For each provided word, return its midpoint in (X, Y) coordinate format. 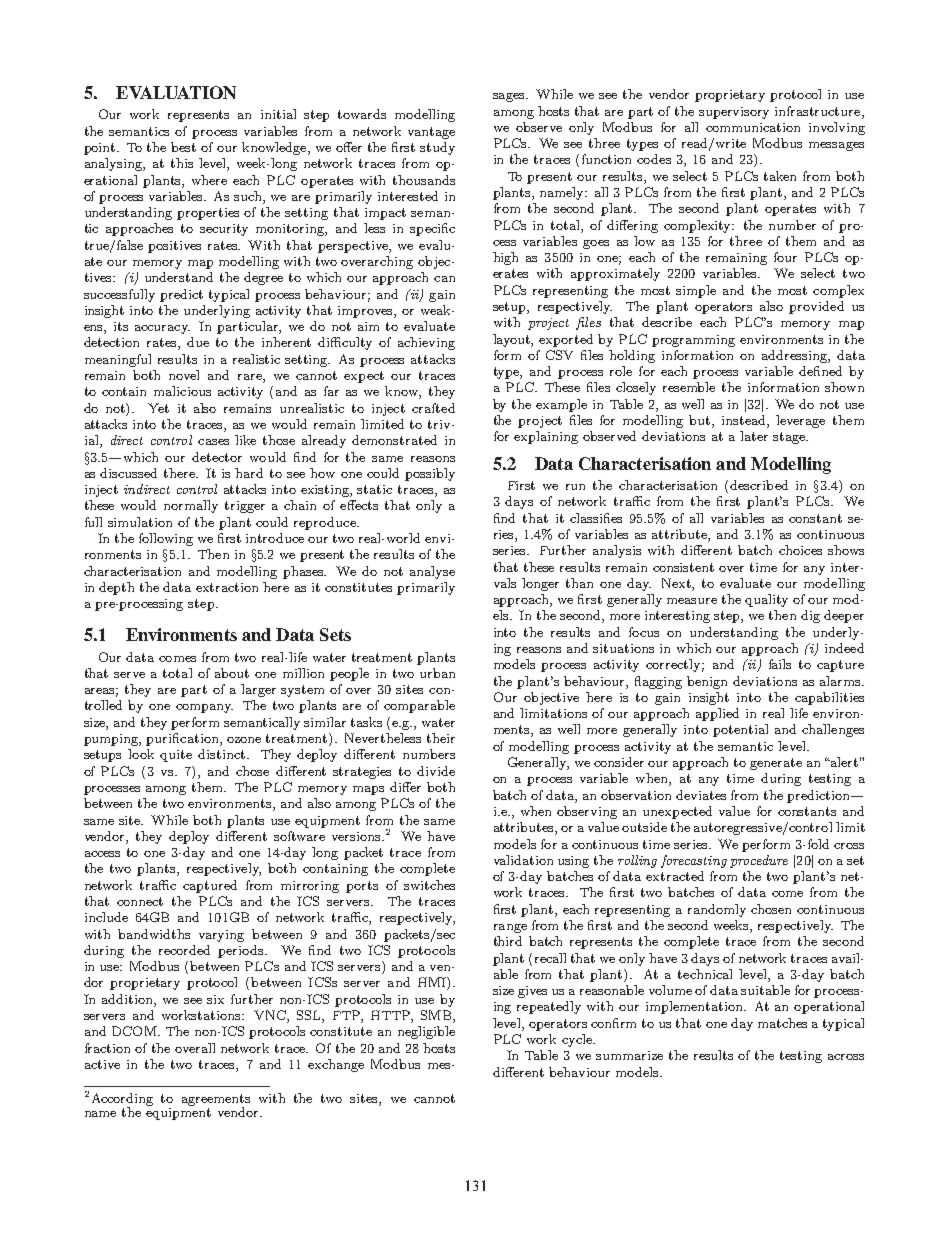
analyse (432, 572)
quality (766, 600)
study (437, 148)
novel (184, 375)
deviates (701, 795)
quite (176, 756)
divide (436, 771)
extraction (227, 587)
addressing (795, 356)
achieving (426, 343)
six (215, 999)
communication (753, 127)
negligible (426, 1032)
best (183, 147)
